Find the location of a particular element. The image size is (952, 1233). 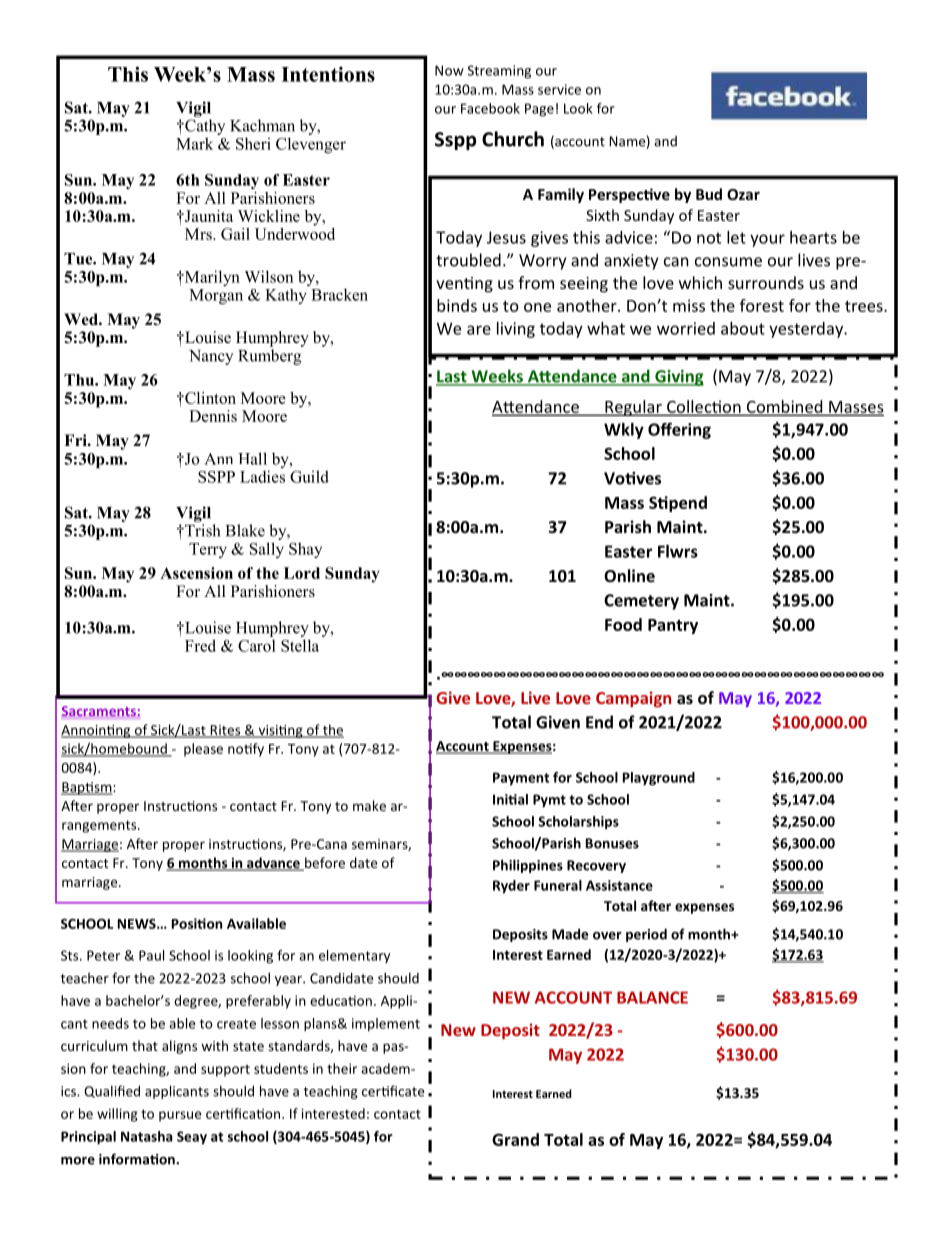

Pantry is located at coordinates (673, 626).
